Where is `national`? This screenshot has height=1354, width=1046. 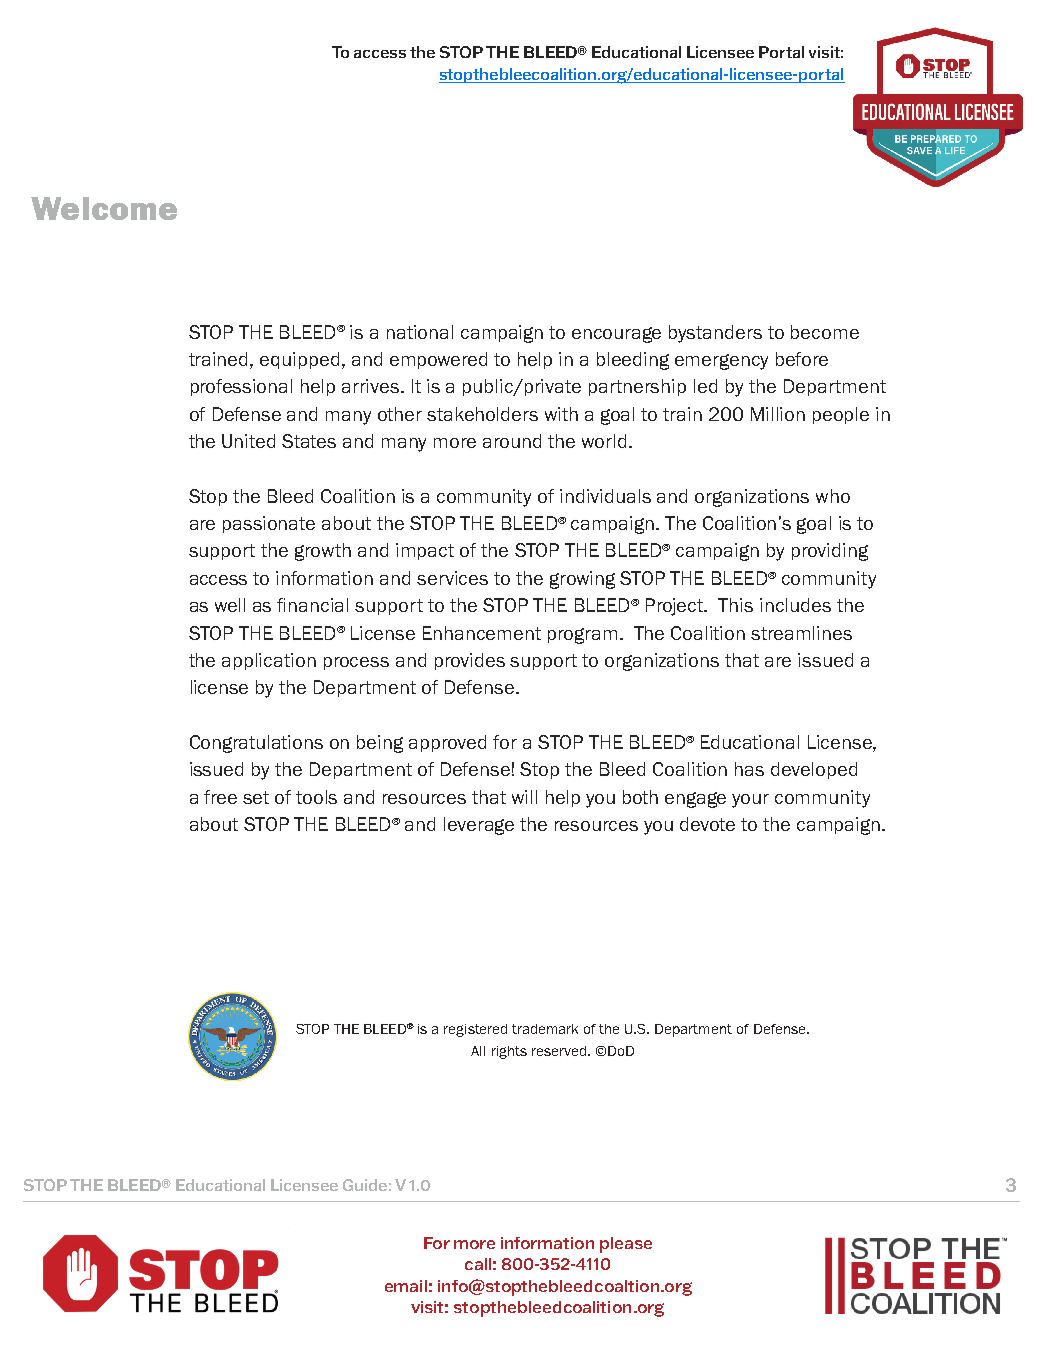
national is located at coordinates (420, 332).
